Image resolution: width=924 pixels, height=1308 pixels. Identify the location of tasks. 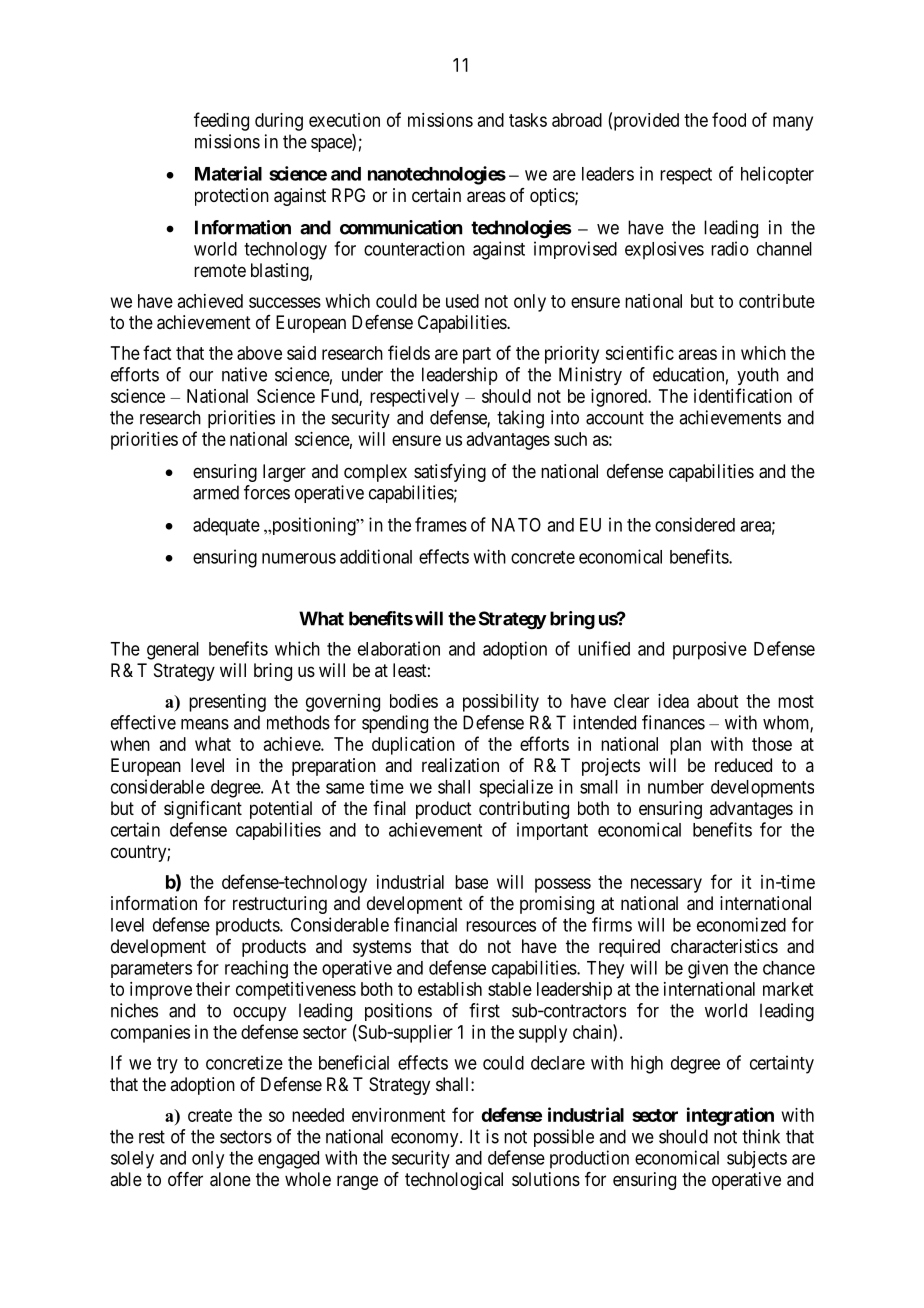
(528, 120).
